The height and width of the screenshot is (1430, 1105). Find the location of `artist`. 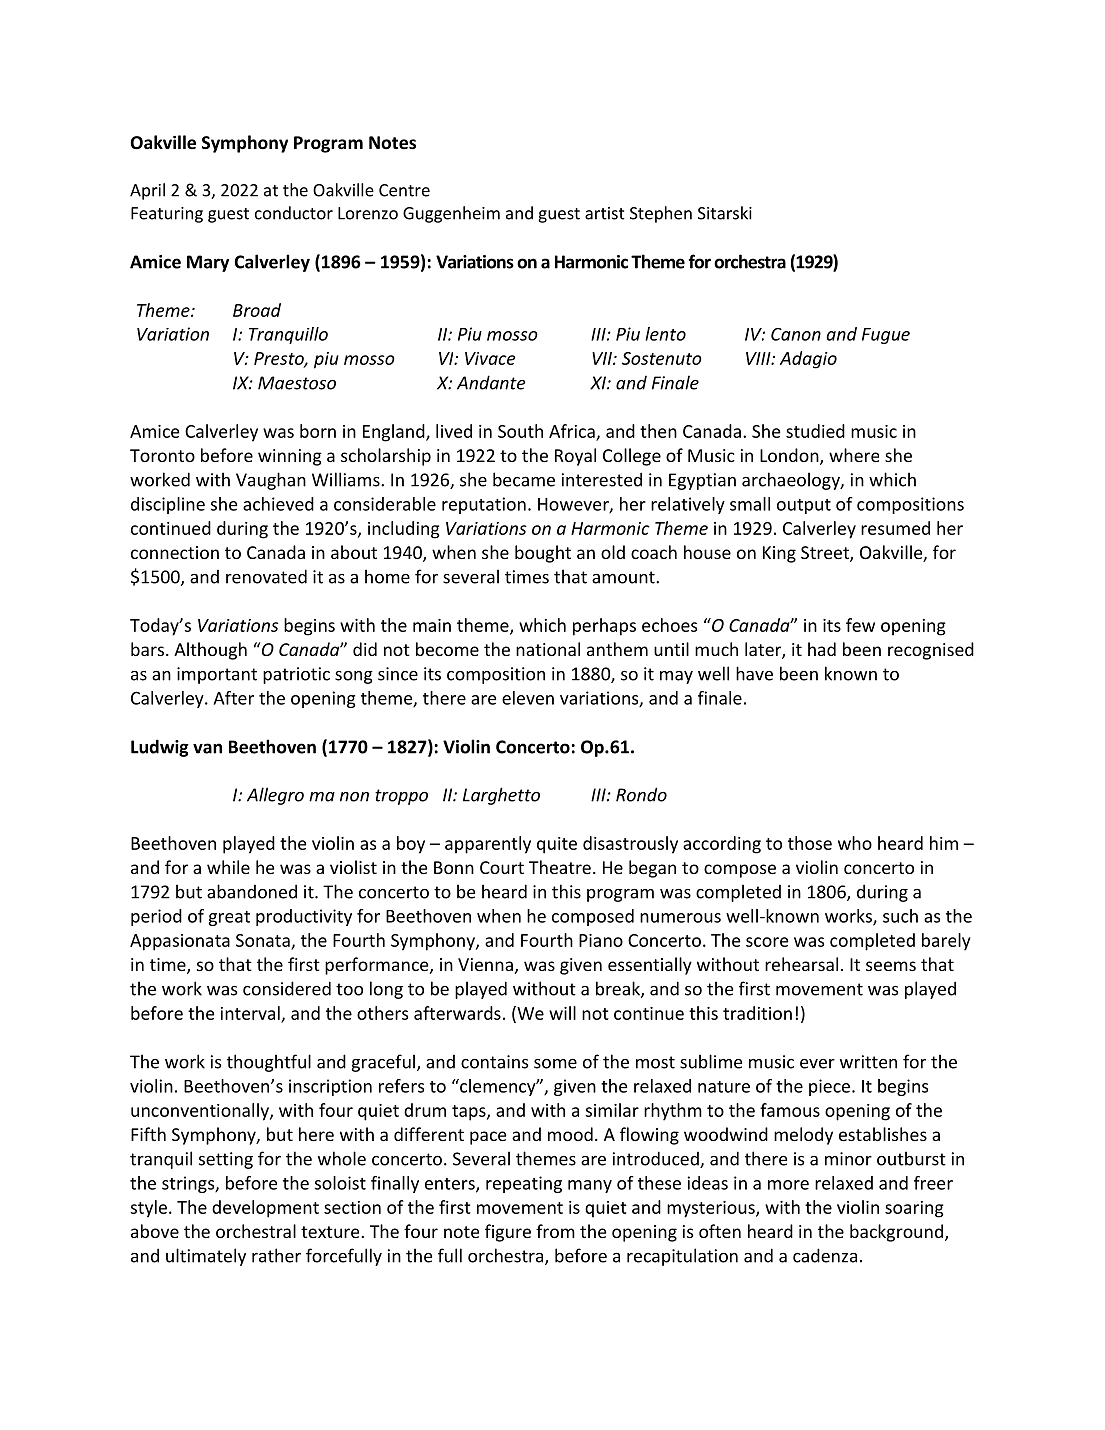

artist is located at coordinates (605, 213).
